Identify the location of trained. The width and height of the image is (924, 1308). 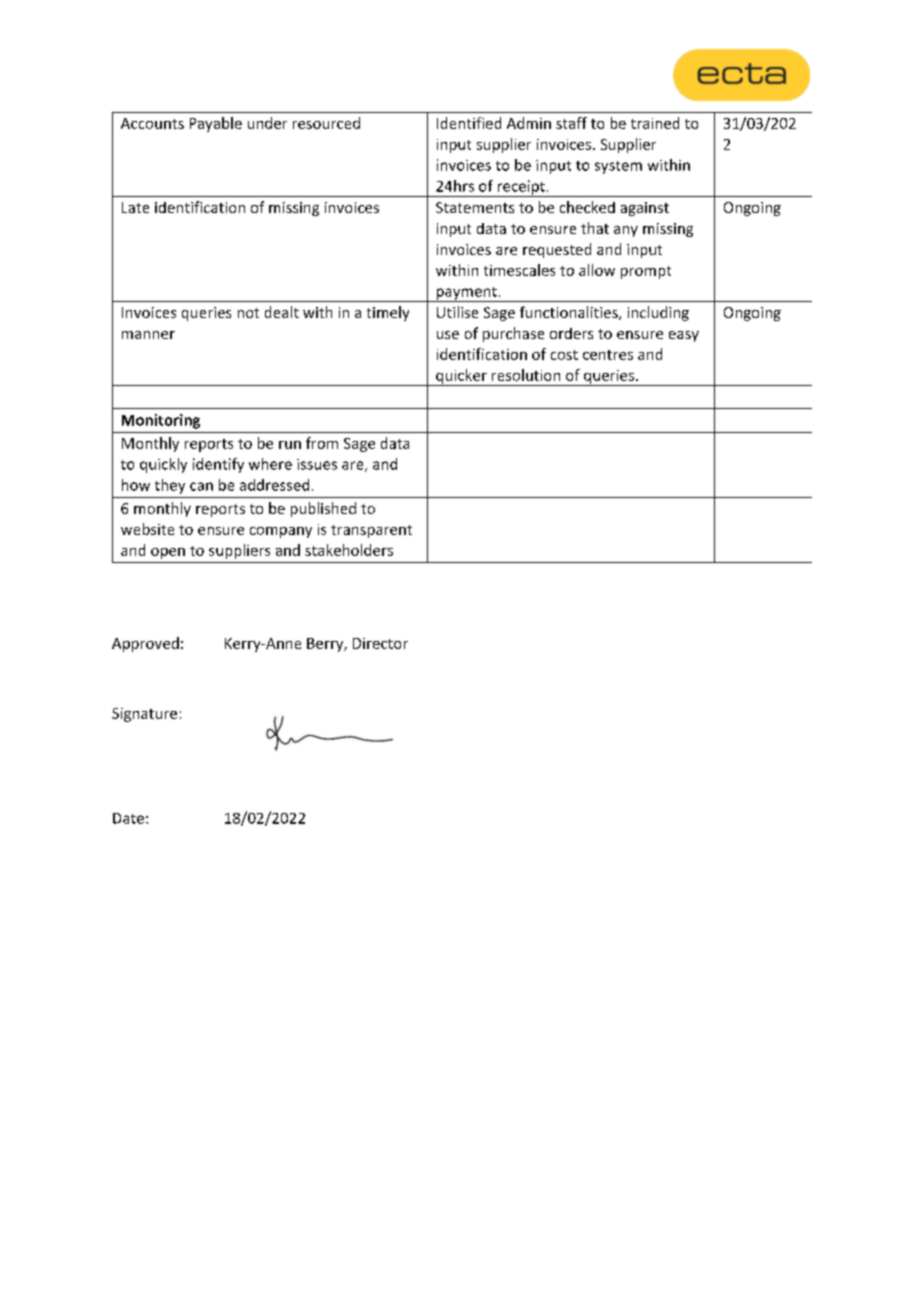
(655, 123).
